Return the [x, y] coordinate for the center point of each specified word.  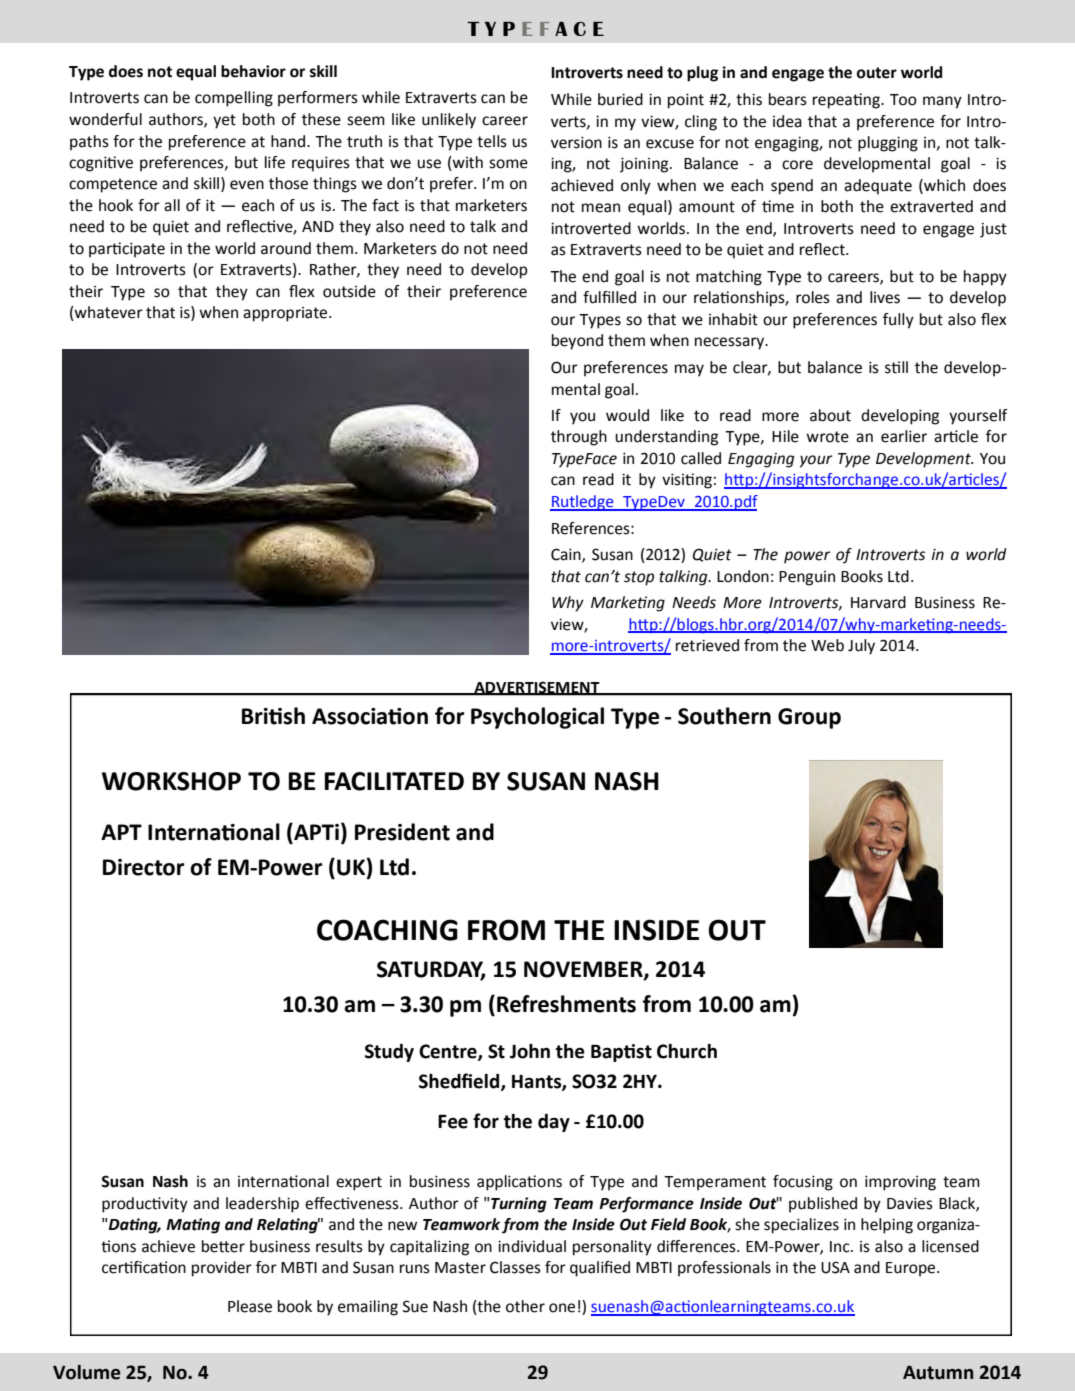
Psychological [537, 718]
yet [224, 121]
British [273, 716]
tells [492, 141]
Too [903, 100]
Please [250, 1306]
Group [809, 718]
